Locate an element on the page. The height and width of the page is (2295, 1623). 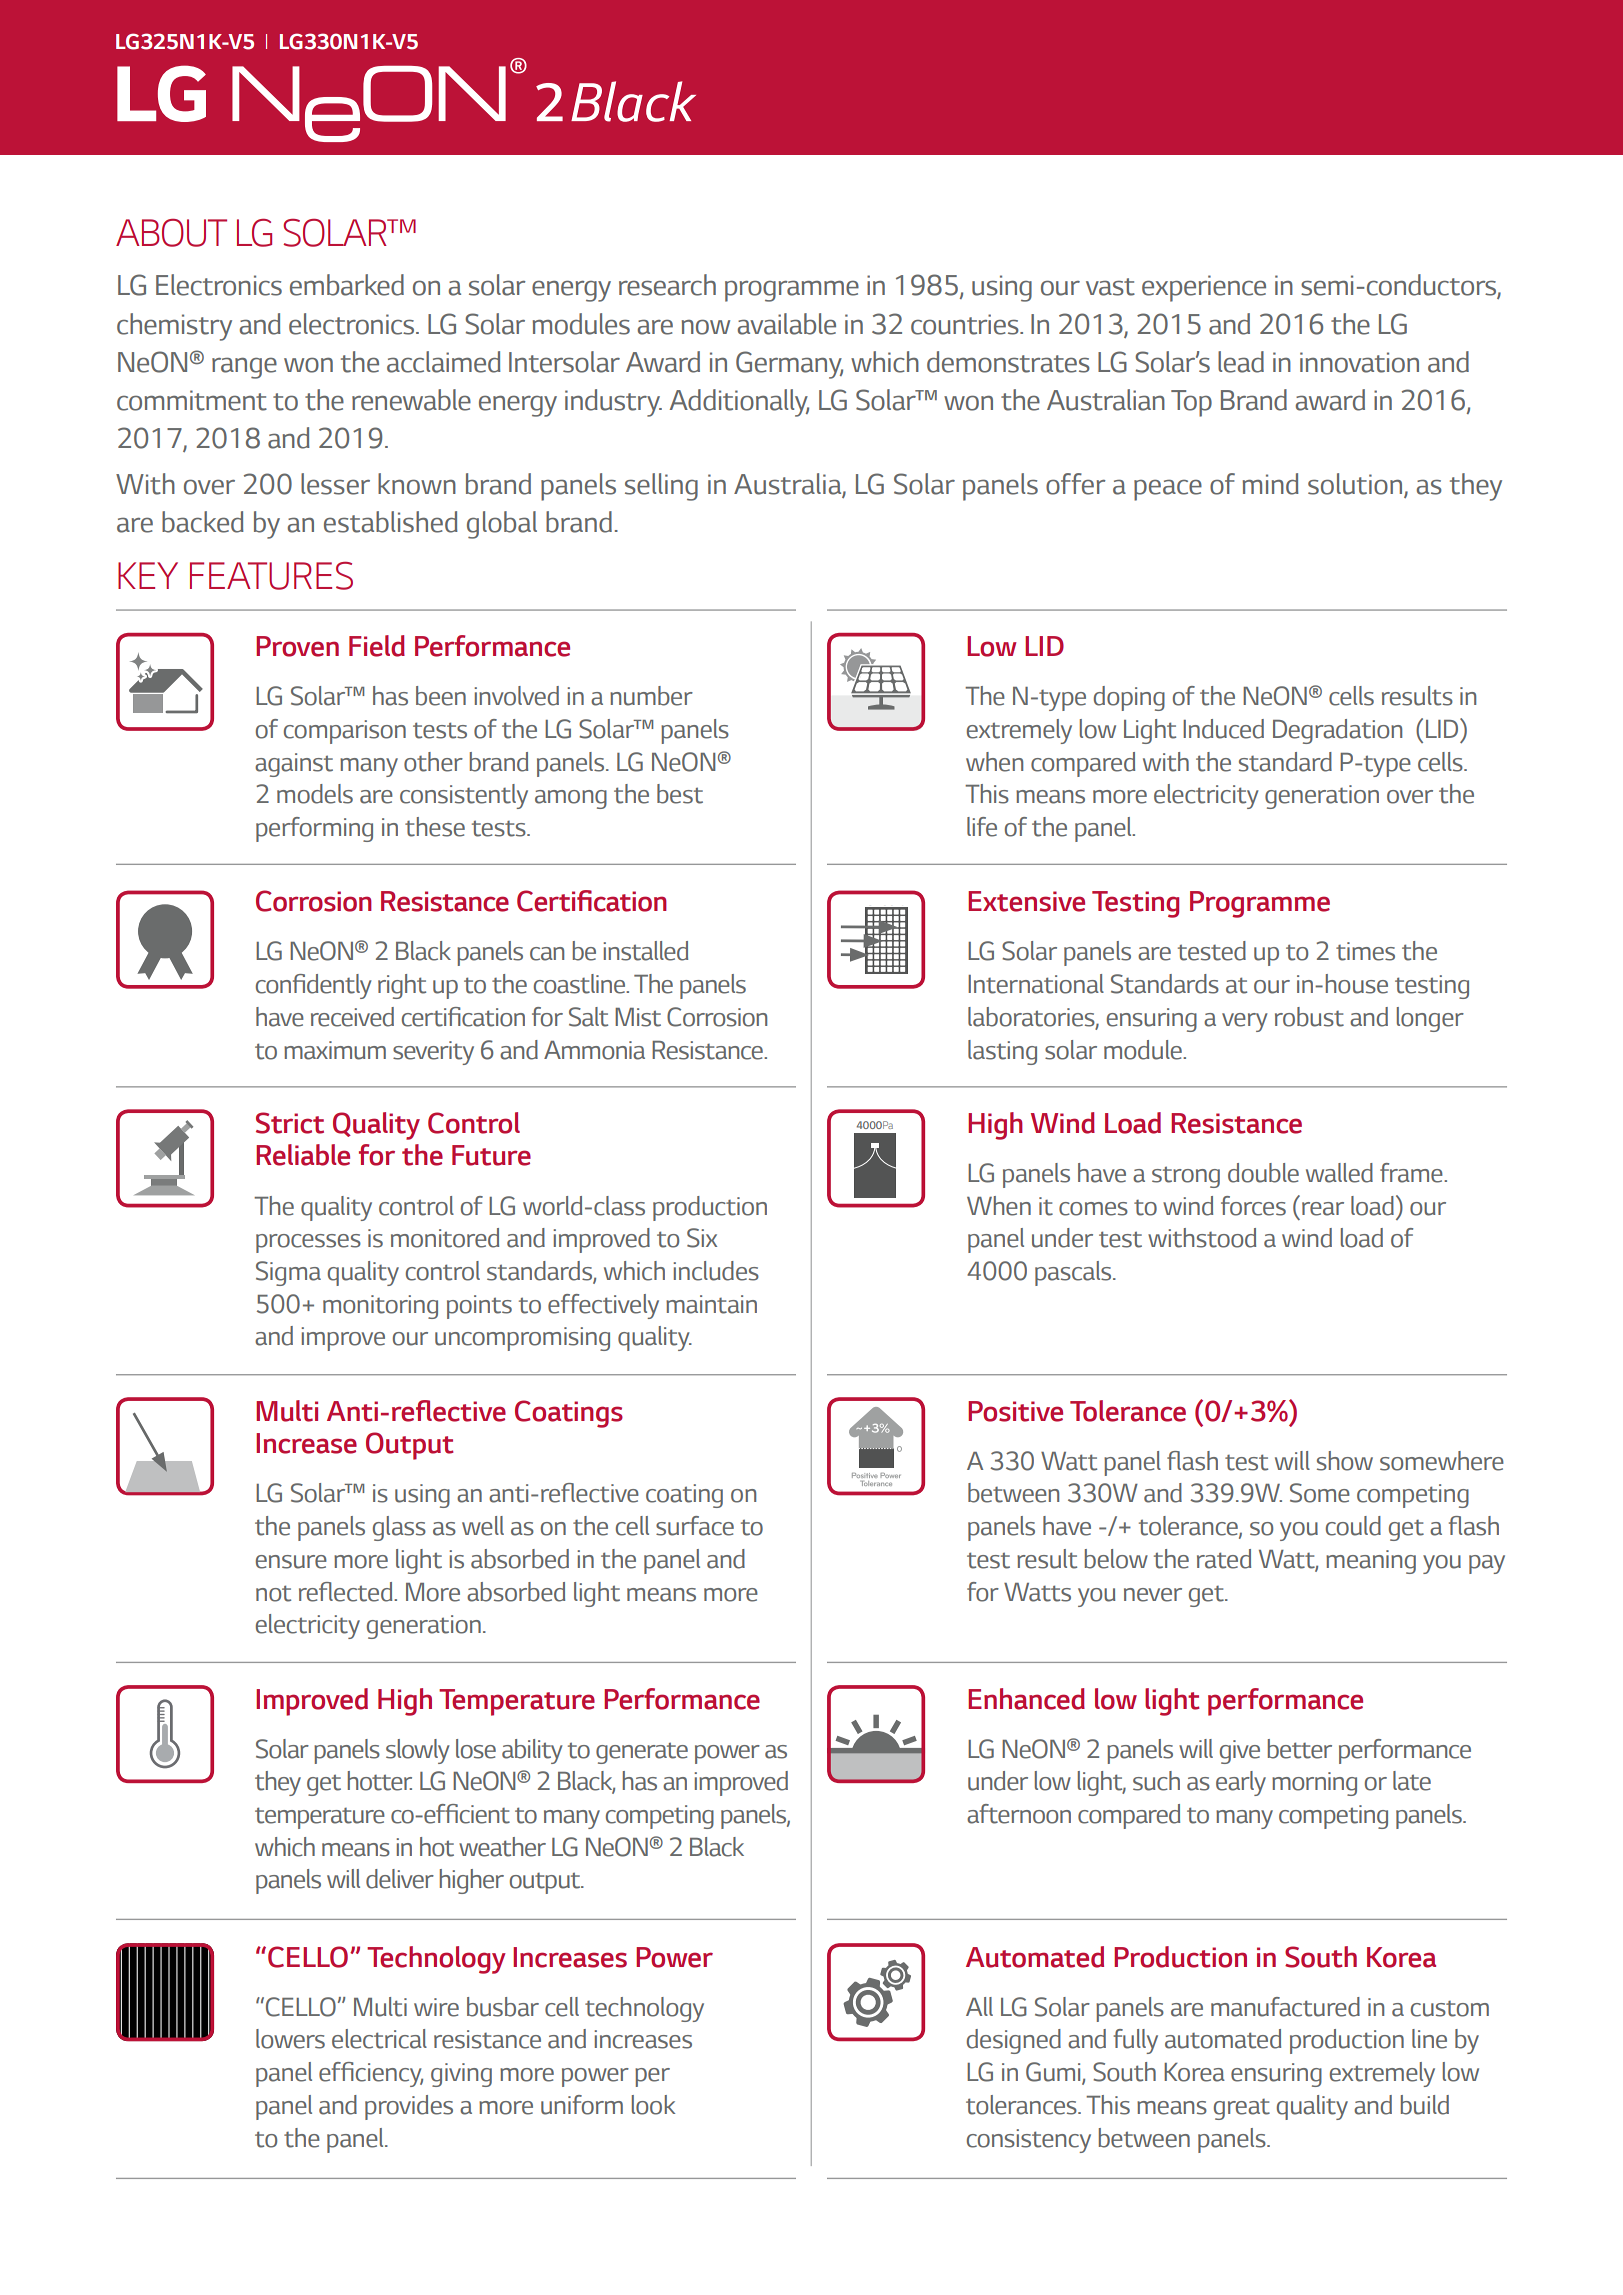
embarked is located at coordinates (347, 285).
